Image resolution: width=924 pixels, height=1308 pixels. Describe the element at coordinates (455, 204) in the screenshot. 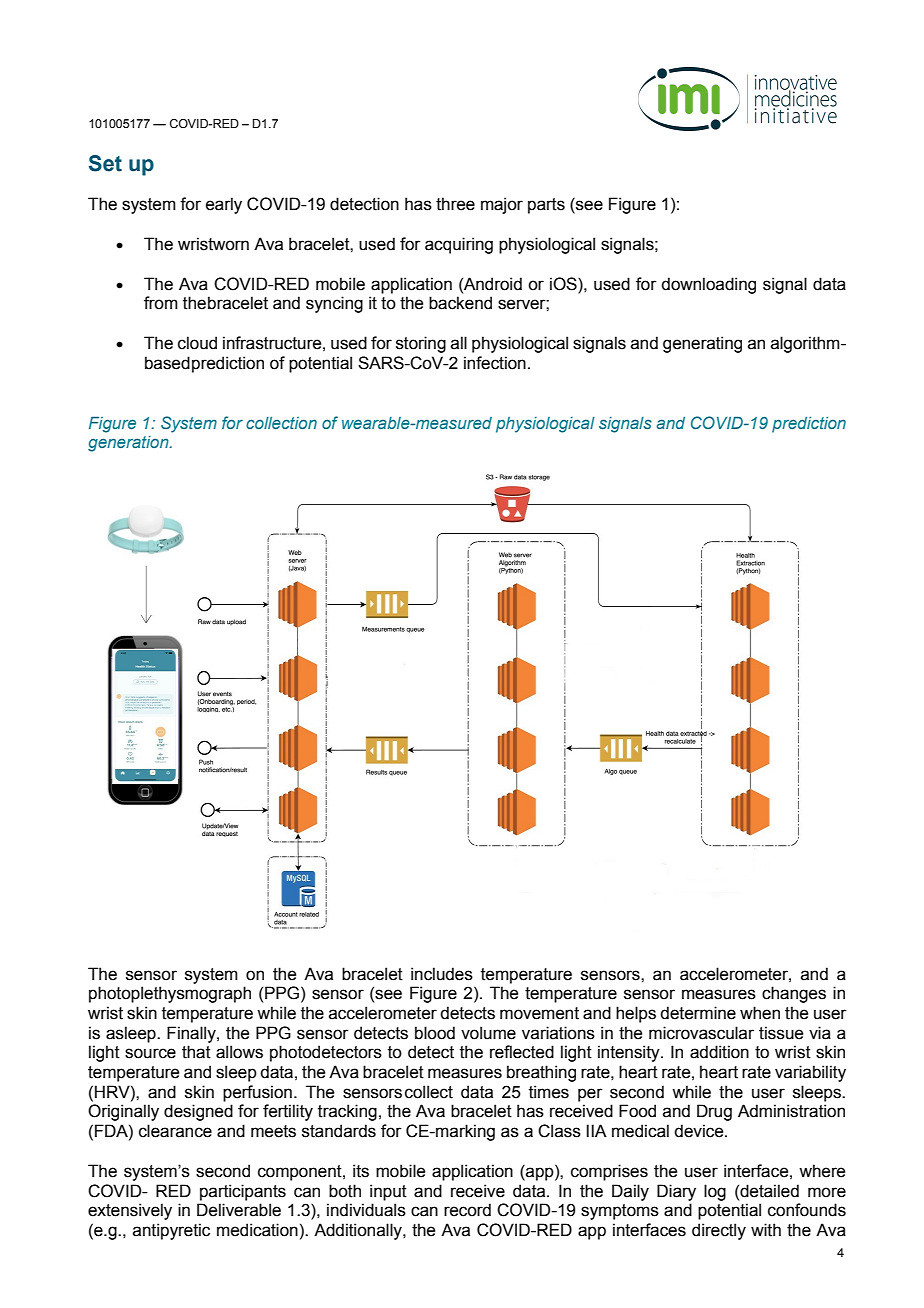

I see `three` at that location.
